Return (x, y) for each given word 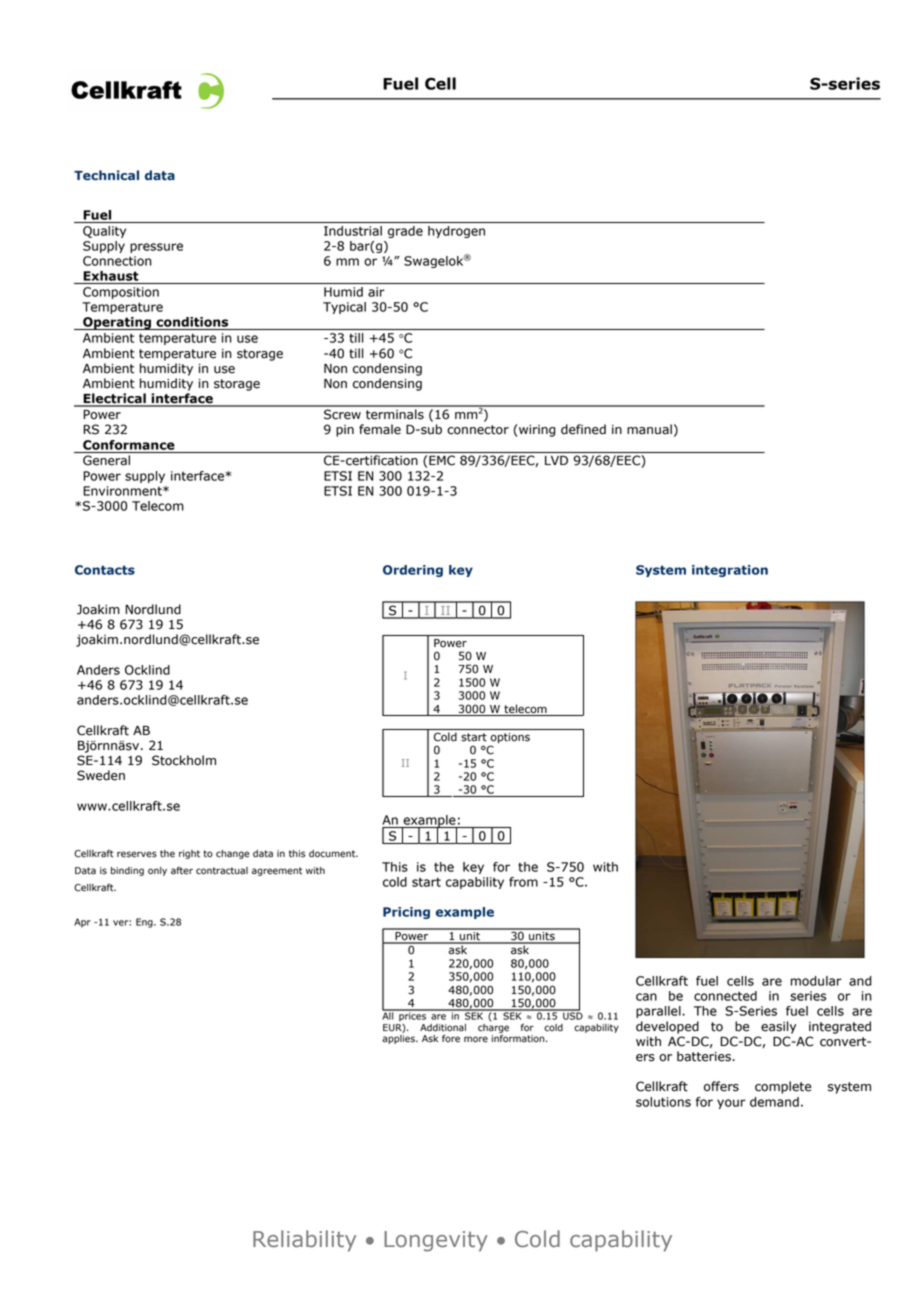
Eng (145, 923)
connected (725, 996)
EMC (442, 460)
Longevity (436, 1241)
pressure (156, 248)
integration (730, 571)
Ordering (413, 571)
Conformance (129, 445)
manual (649, 429)
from (523, 882)
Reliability (304, 1241)
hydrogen (456, 232)
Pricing (406, 913)
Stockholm (184, 760)
